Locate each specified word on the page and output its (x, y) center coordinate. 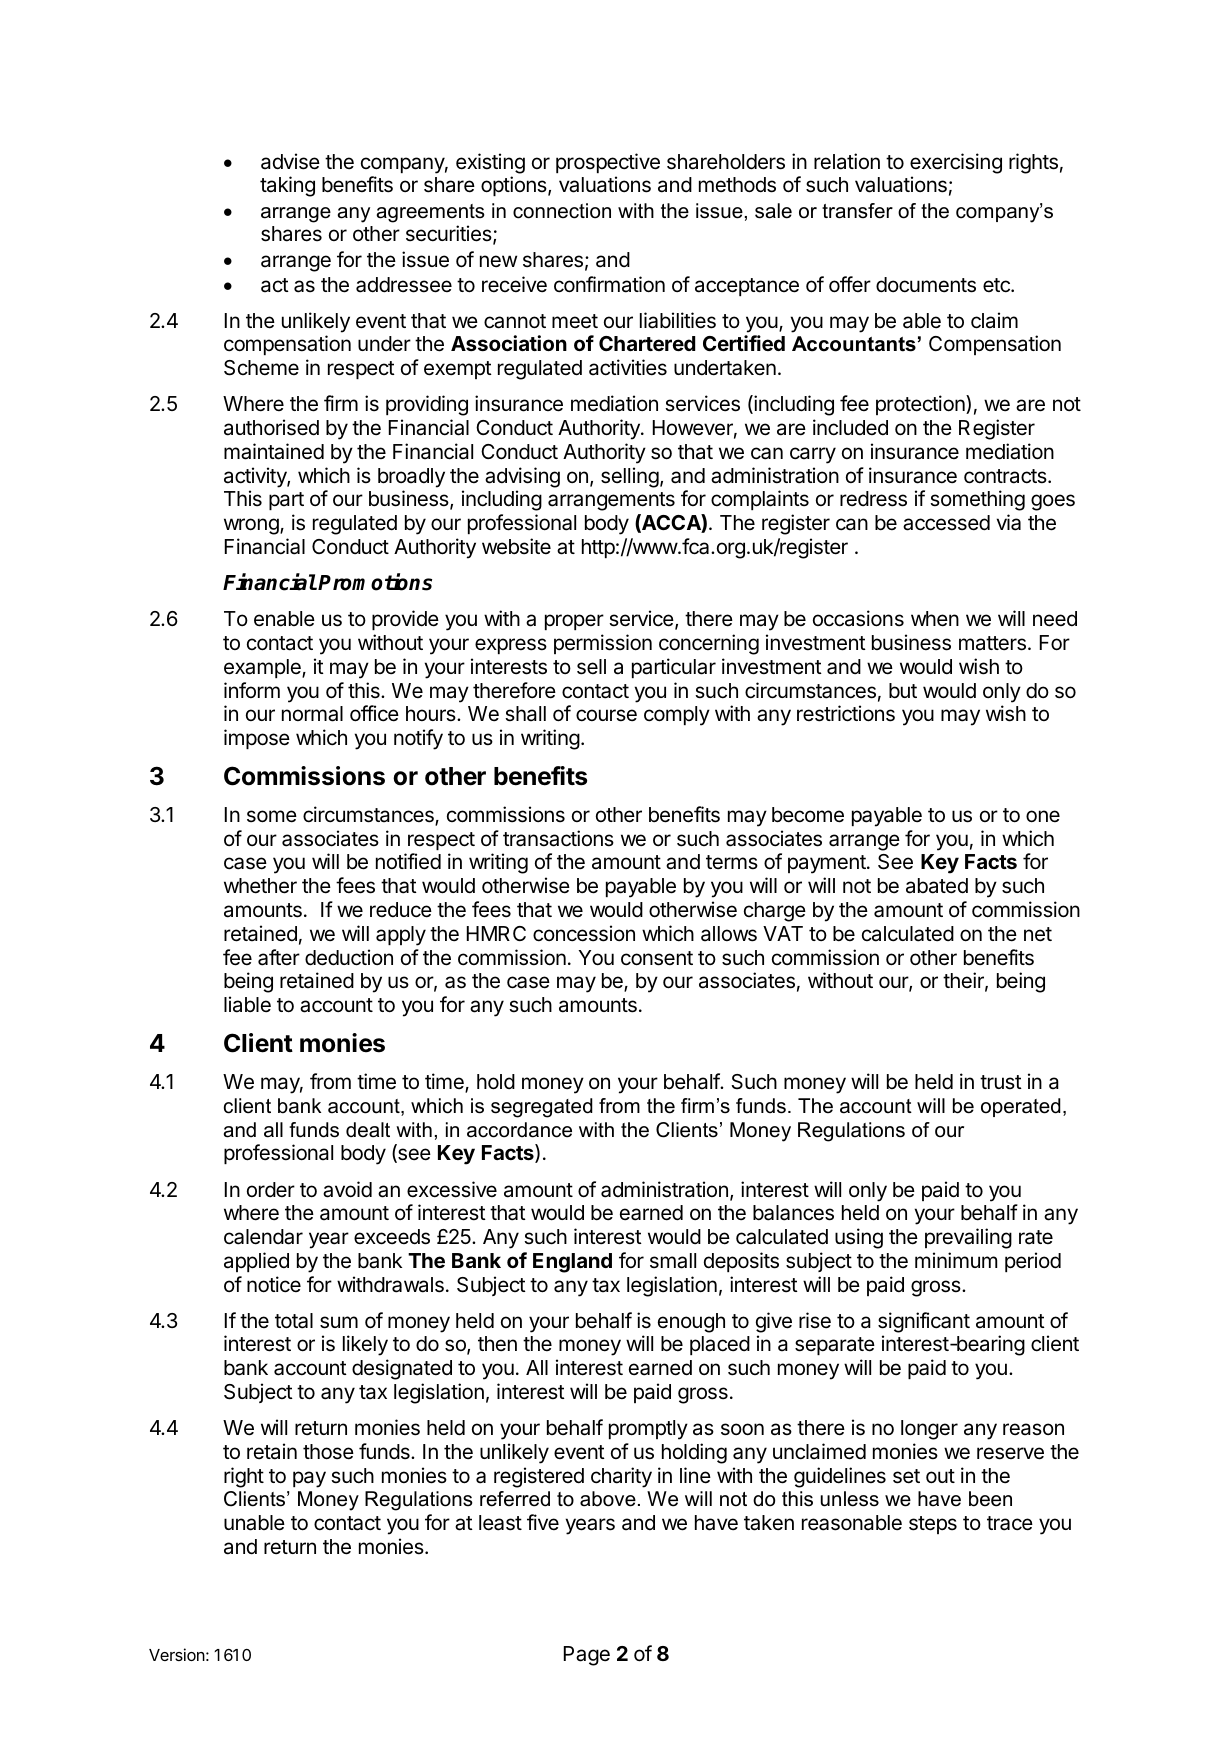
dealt (368, 1130)
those (328, 1452)
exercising (956, 163)
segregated (542, 1108)
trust (1001, 1082)
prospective (608, 163)
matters (992, 643)
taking (287, 186)
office (374, 713)
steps (933, 1525)
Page (587, 1656)
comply (677, 716)
